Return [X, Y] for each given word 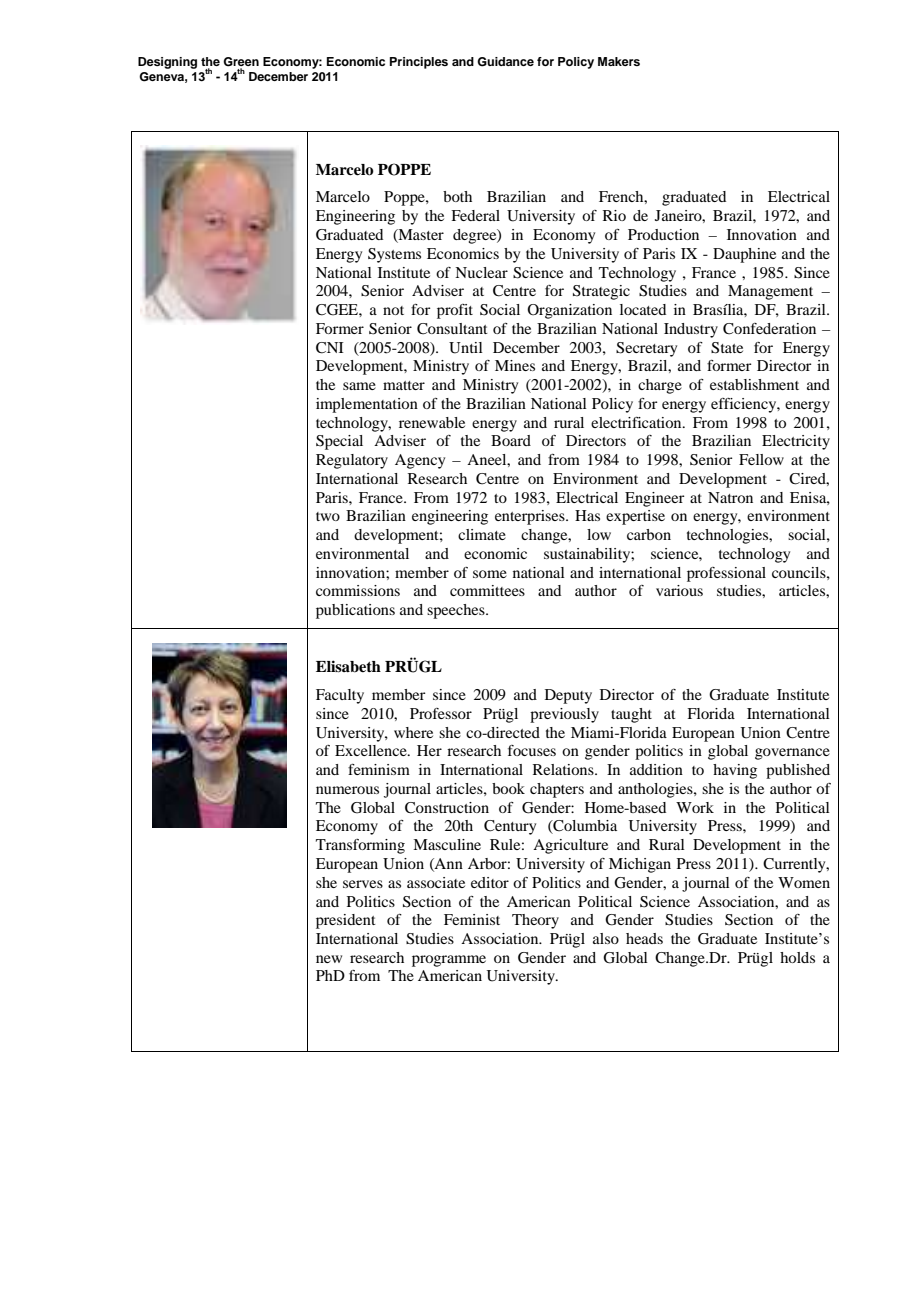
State [727, 348]
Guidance [505, 62]
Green [241, 63]
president [346, 921]
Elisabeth [348, 666]
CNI [330, 348]
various [679, 590]
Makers [619, 61]
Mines [515, 365]
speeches [457, 611]
